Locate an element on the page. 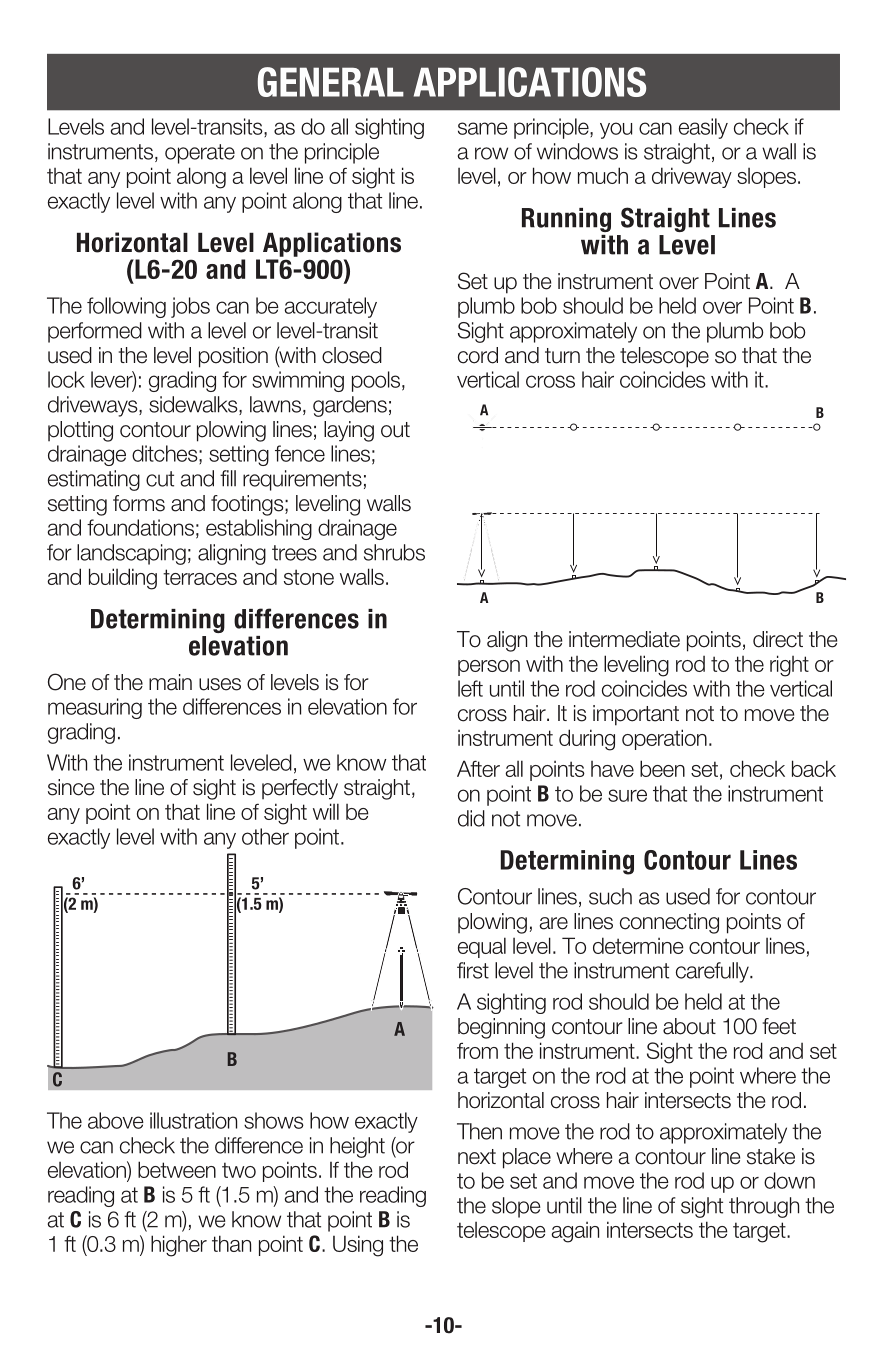 This document has width=887, height=1372. through is located at coordinates (764, 1207).
